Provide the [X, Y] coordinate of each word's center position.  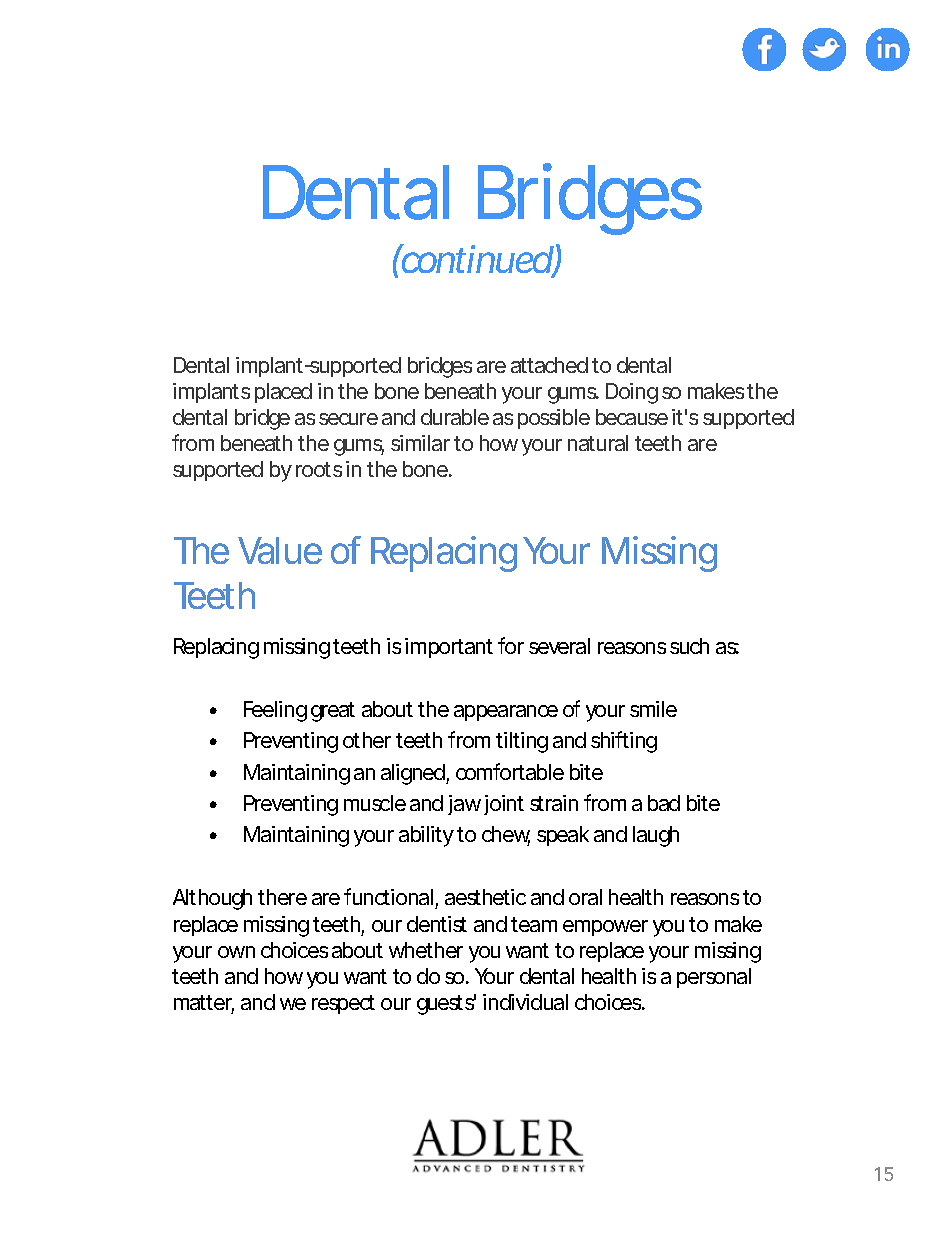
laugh [656, 836]
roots [319, 469]
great [333, 712]
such [689, 646]
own [236, 952]
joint [502, 805]
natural [598, 443]
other [367, 740]
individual [525, 1002]
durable [455, 417]
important [449, 648]
